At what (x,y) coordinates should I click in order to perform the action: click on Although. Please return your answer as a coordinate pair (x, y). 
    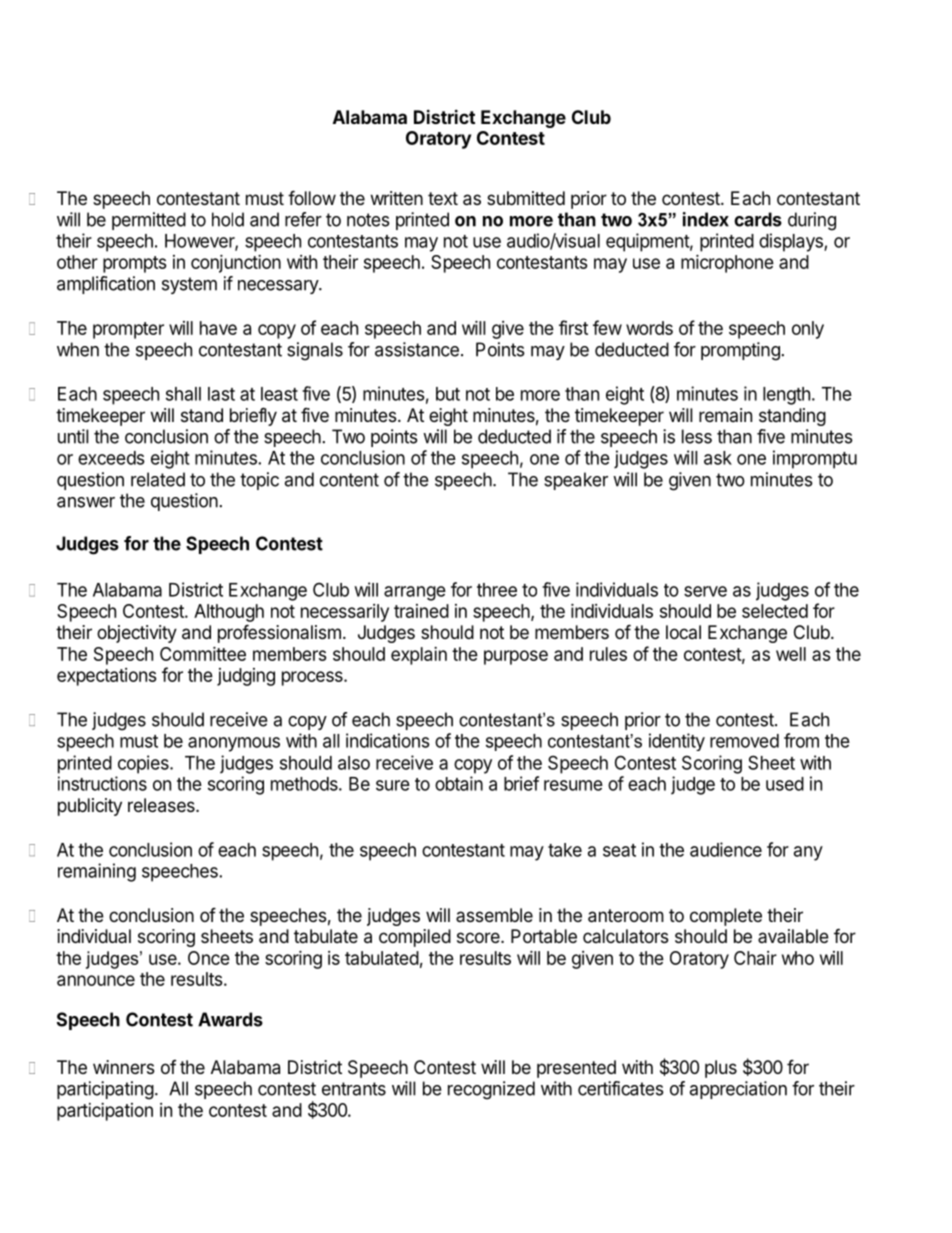
    Looking at the image, I should click on (229, 613).
